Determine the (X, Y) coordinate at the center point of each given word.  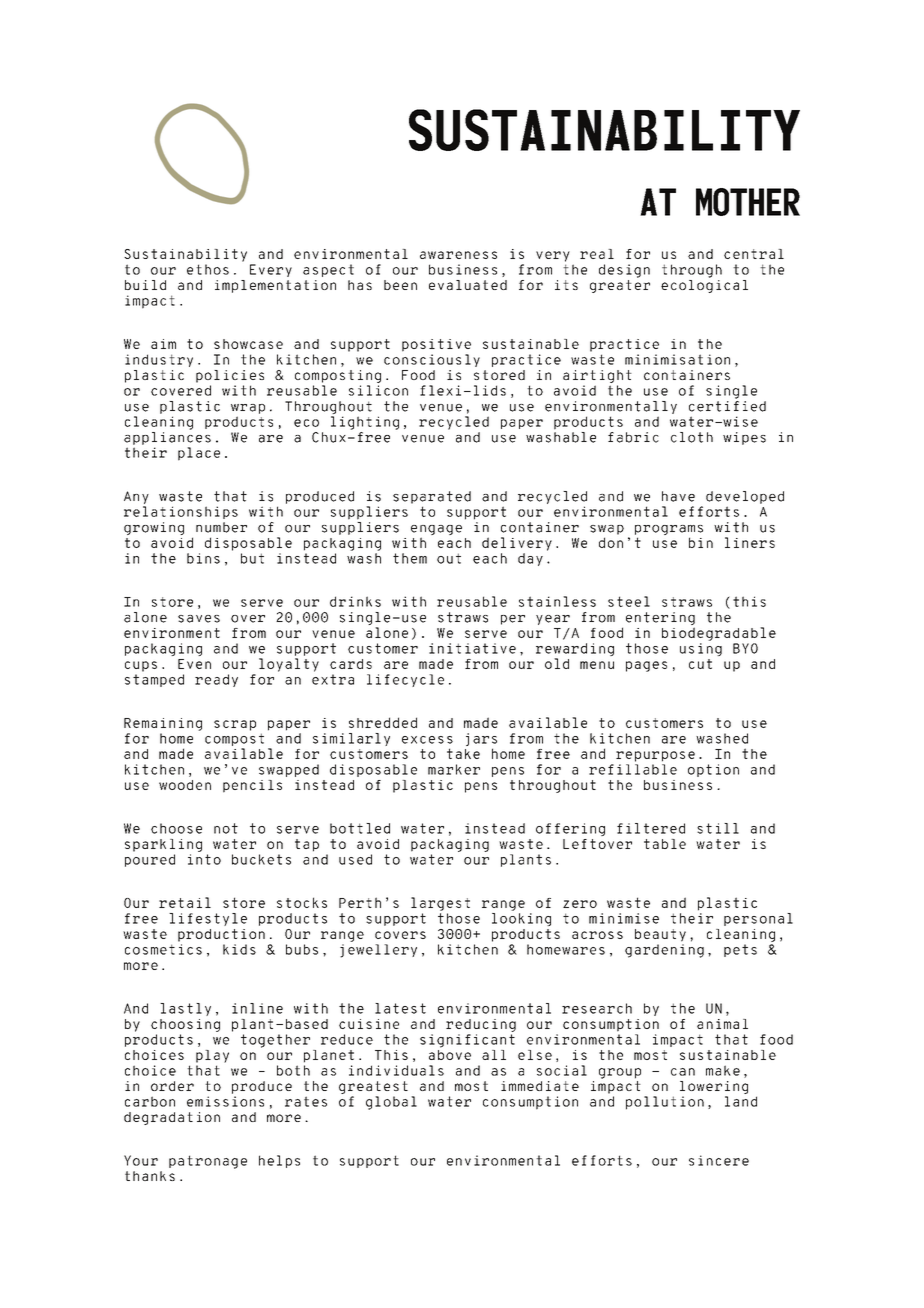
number (221, 527)
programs (669, 531)
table (665, 844)
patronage (208, 1162)
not (226, 828)
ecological (704, 285)
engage (436, 531)
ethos (208, 269)
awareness (458, 255)
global (391, 1103)
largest (440, 904)
